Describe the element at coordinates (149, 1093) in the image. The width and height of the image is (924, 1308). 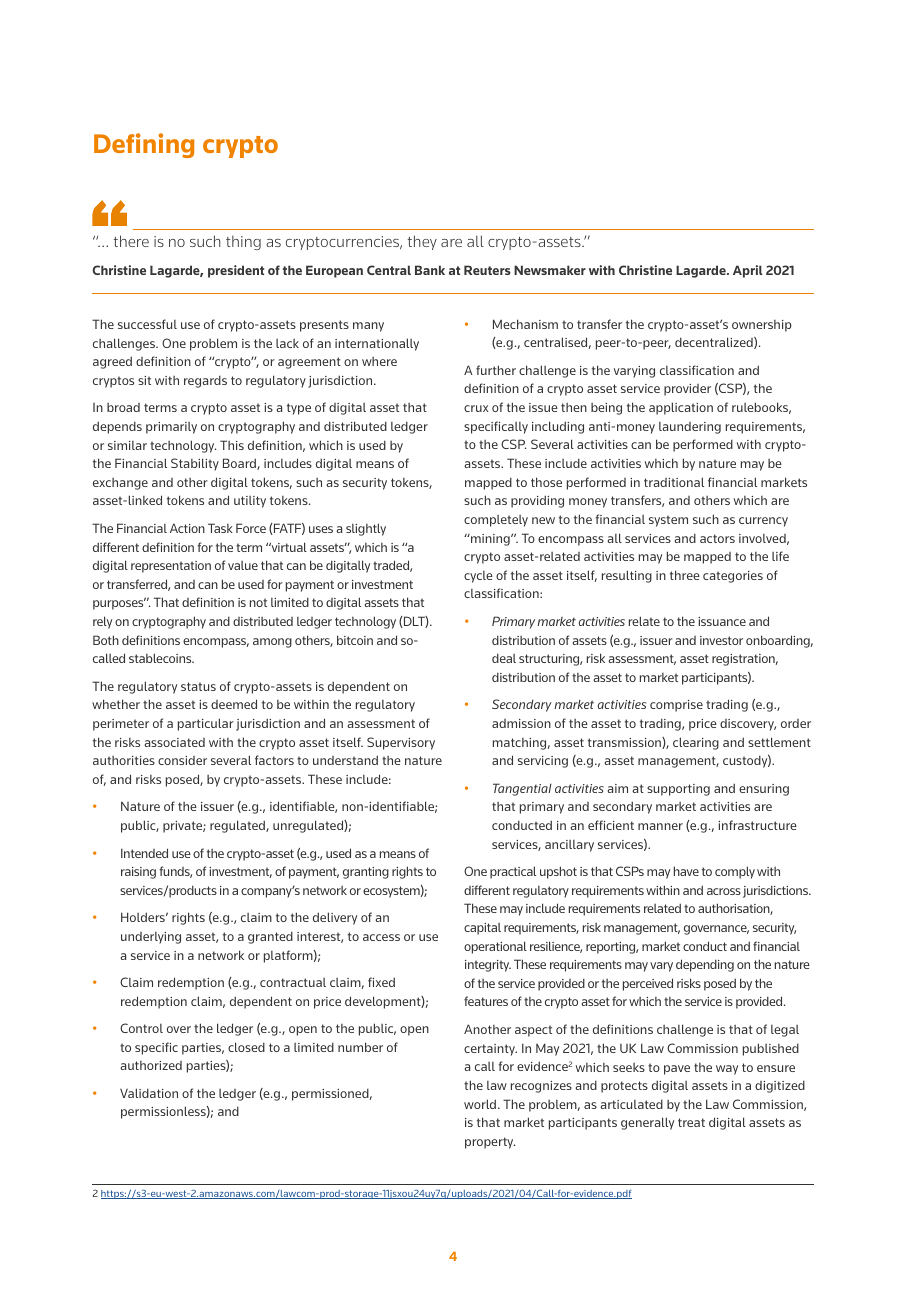
I see `Validation` at that location.
